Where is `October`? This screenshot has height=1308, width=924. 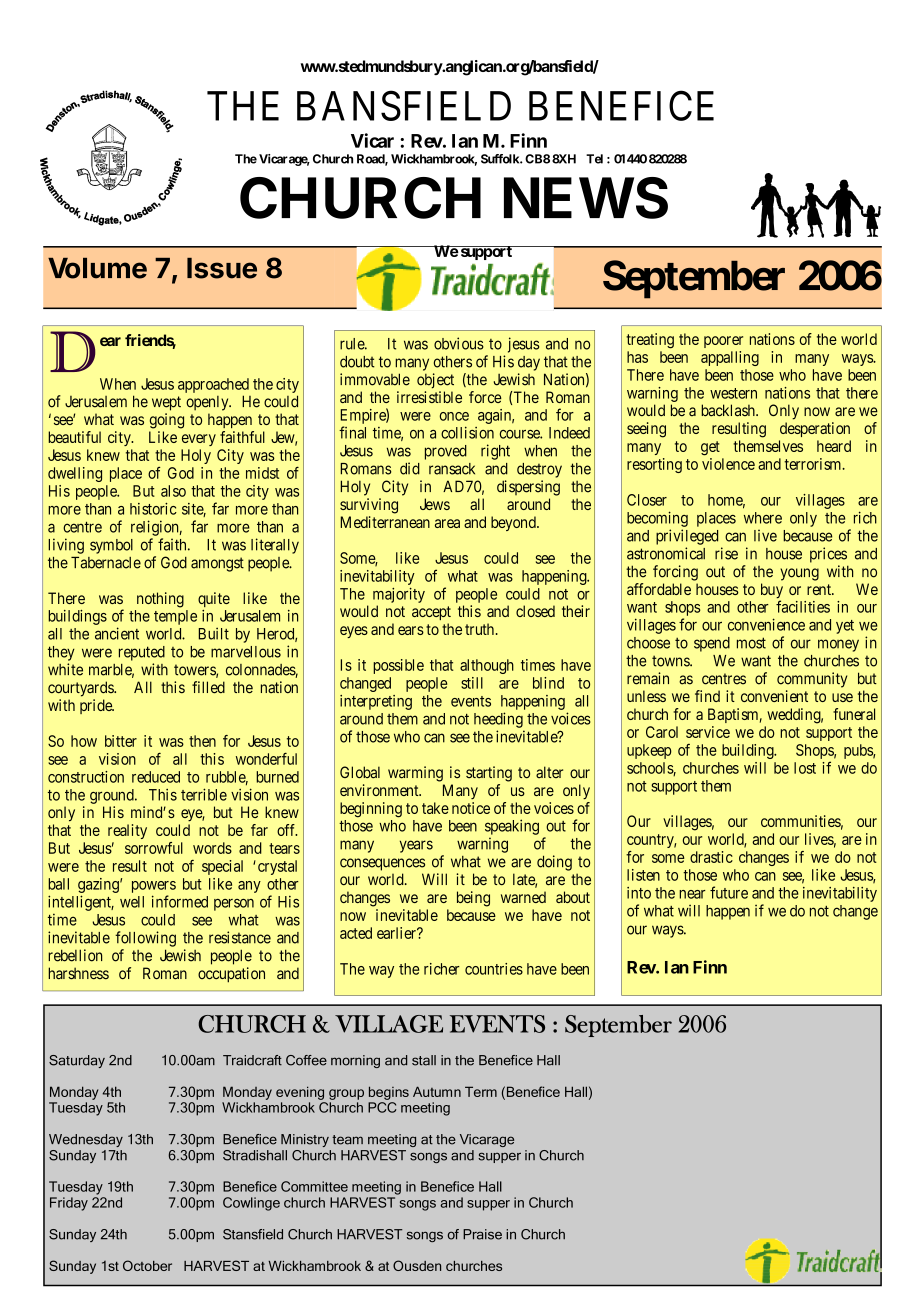
October is located at coordinates (147, 1265).
